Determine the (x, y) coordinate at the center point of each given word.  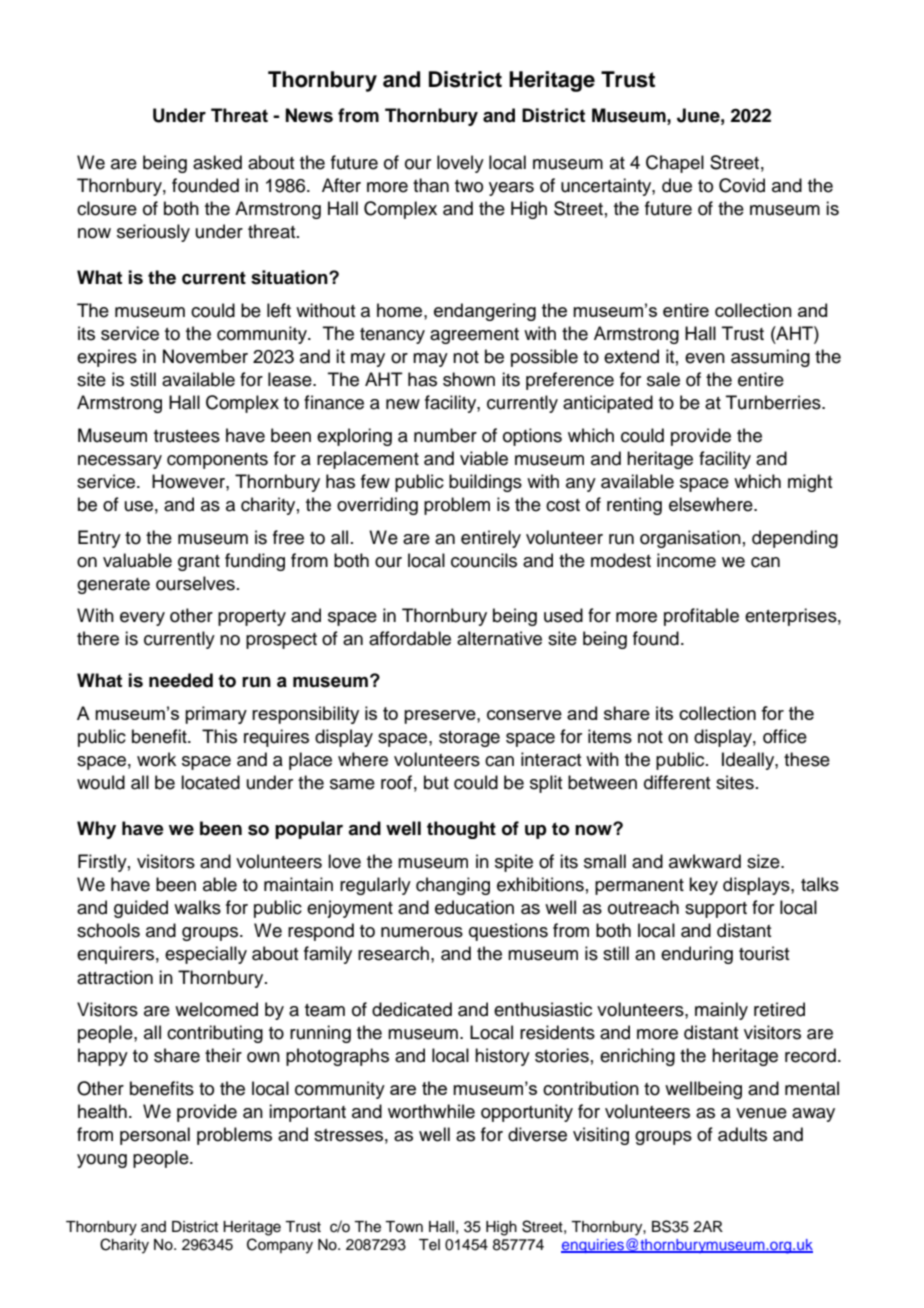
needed (181, 680)
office (785, 736)
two (469, 186)
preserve (441, 717)
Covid (742, 185)
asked (217, 162)
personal (155, 1136)
